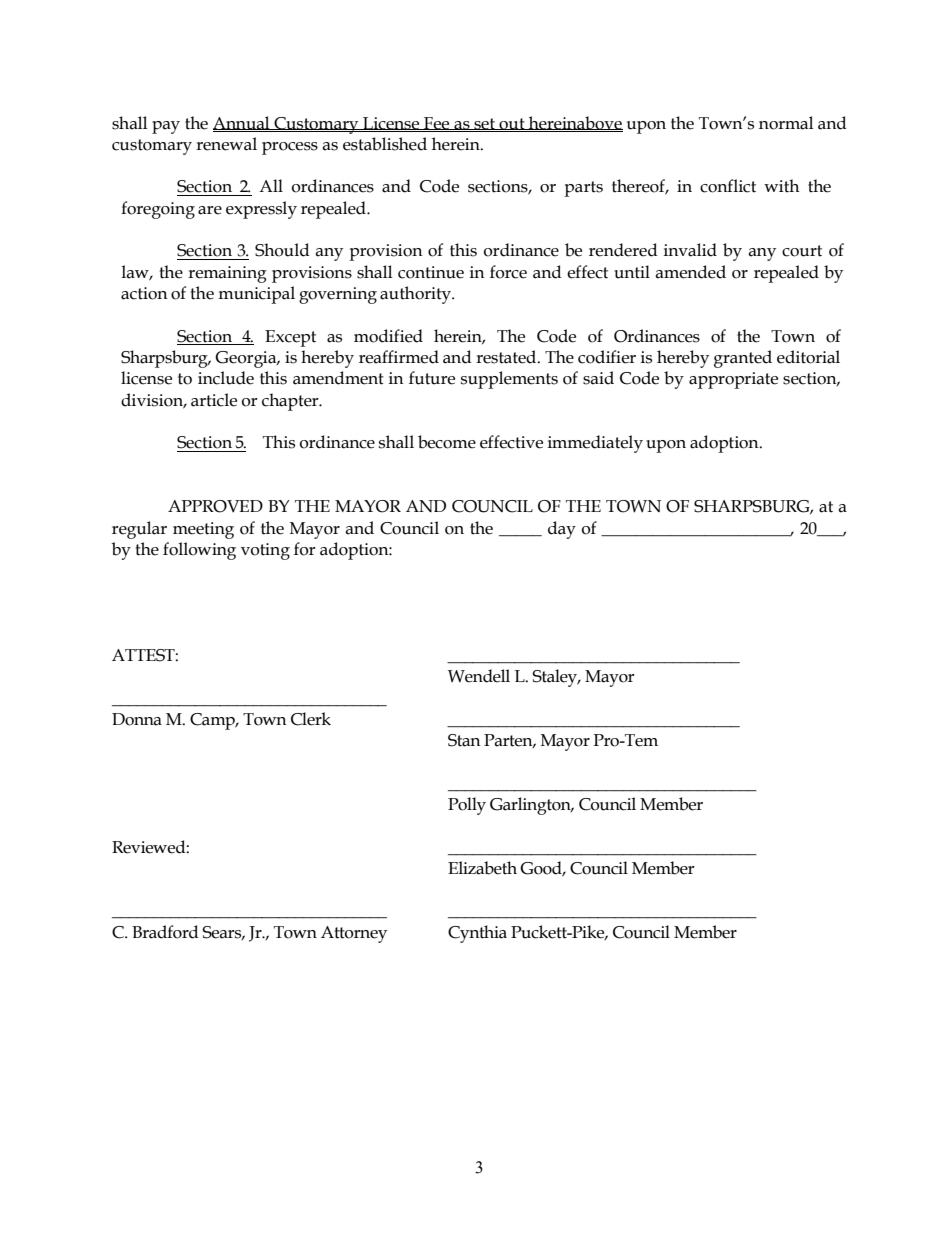 The image size is (952, 1233). I want to click on day, so click(562, 530).
